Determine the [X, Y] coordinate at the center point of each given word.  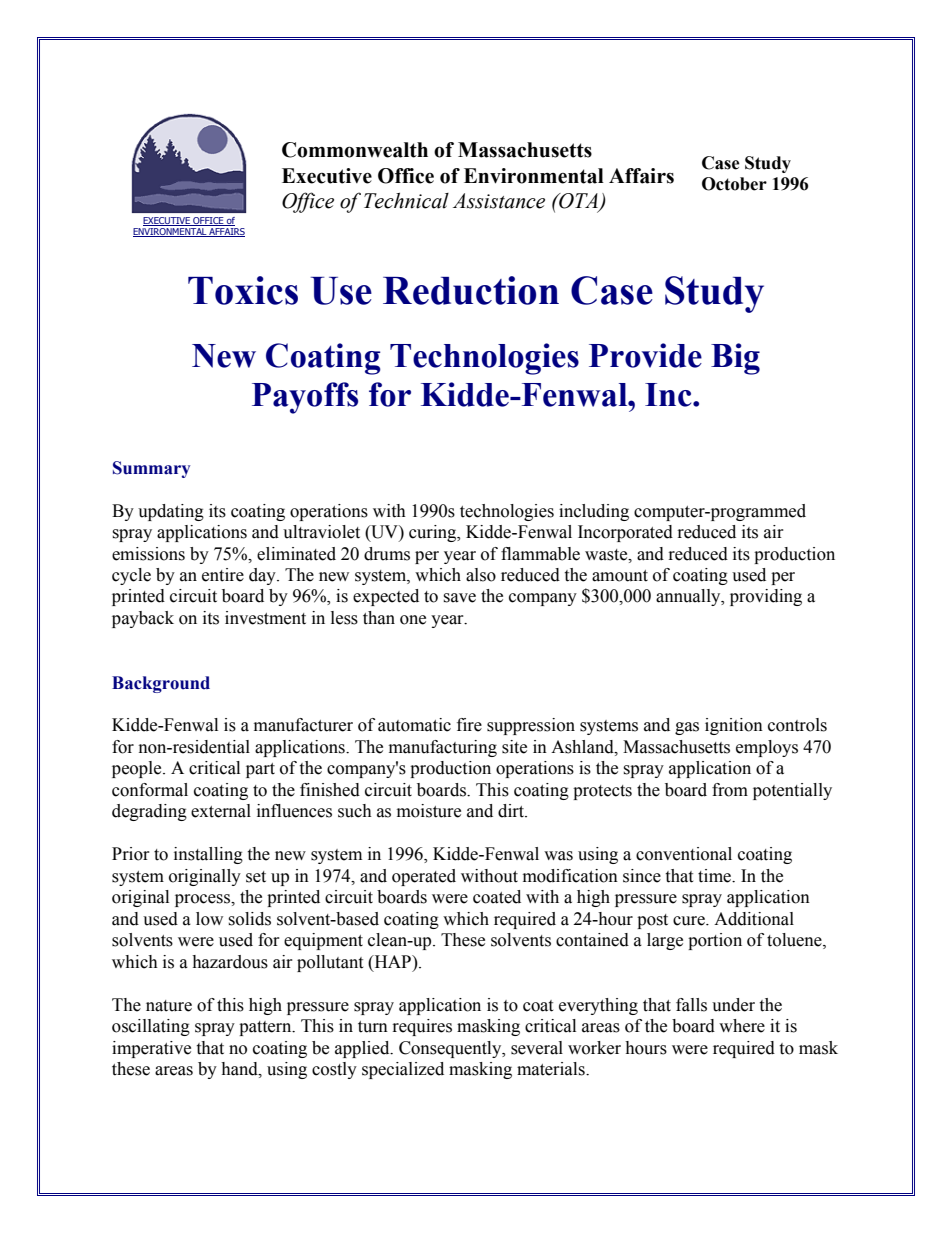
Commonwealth [355, 150]
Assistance [499, 201]
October [734, 184]
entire [223, 575]
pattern [266, 1028]
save [459, 598]
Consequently [451, 1049]
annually [689, 597]
